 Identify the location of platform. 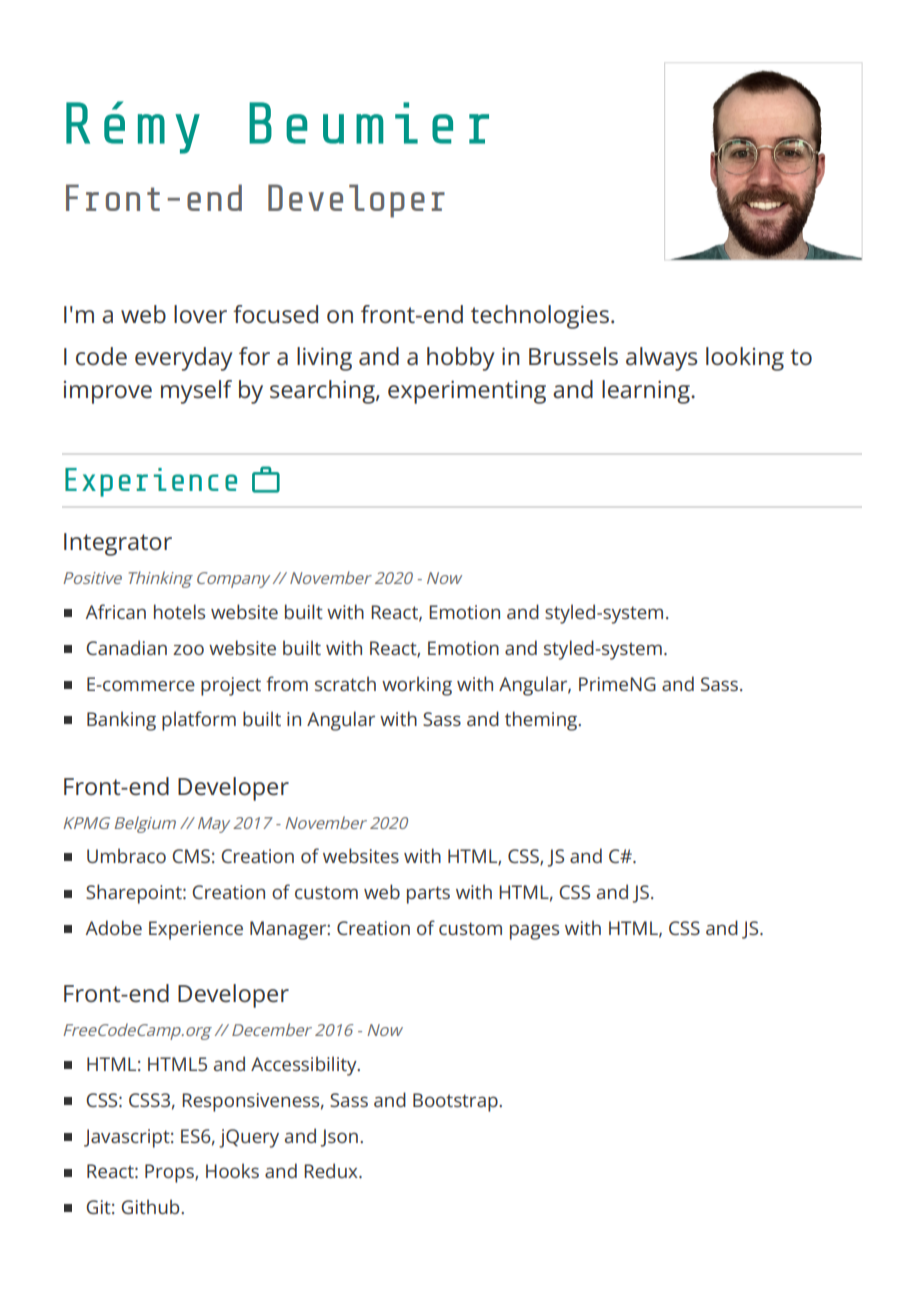
(199, 721).
